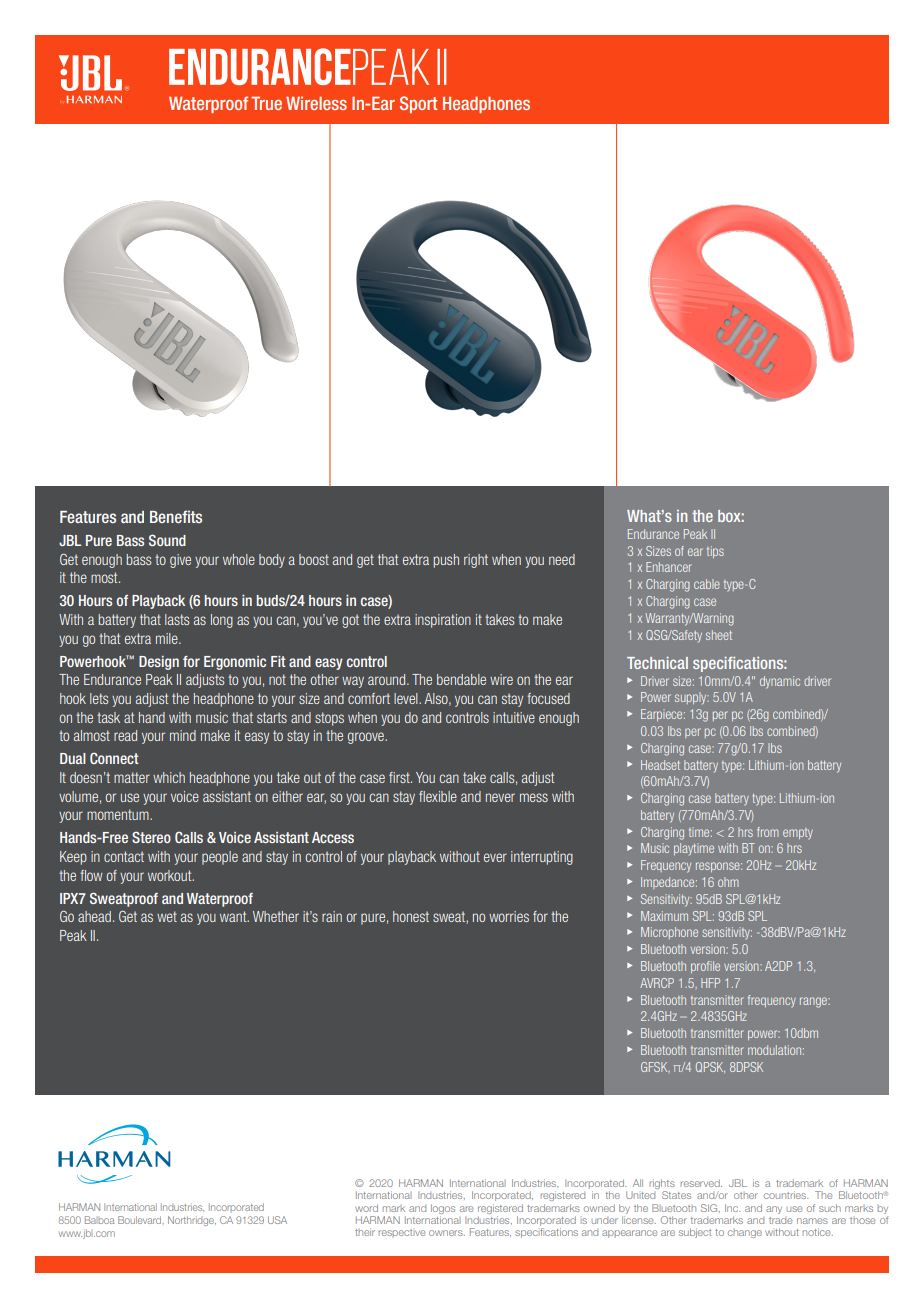 Image resolution: width=924 pixels, height=1308 pixels. Describe the element at coordinates (192, 1221) in the document. I see `Northridge` at that location.
